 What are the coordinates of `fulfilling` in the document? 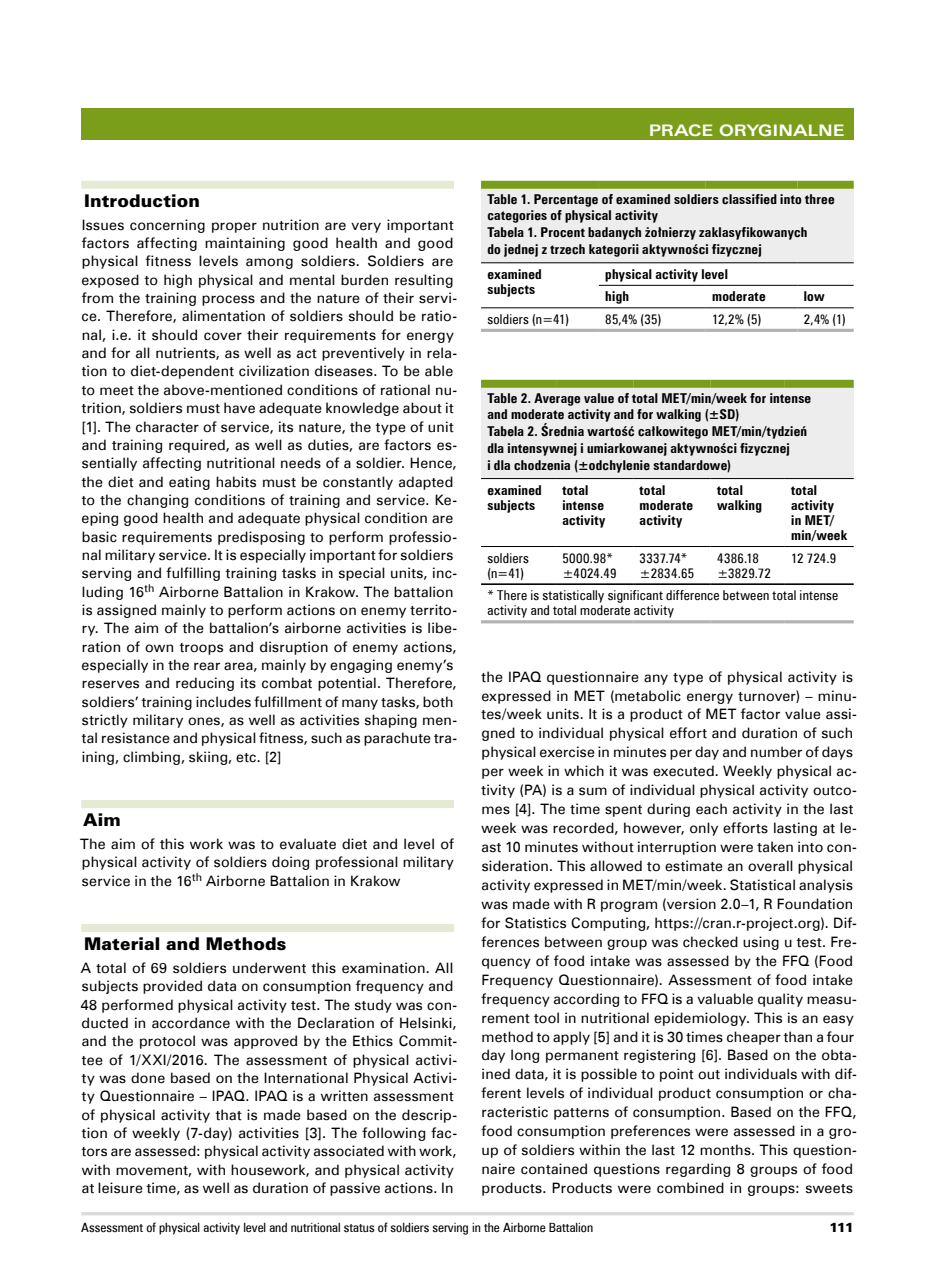 It's located at (193, 574).
